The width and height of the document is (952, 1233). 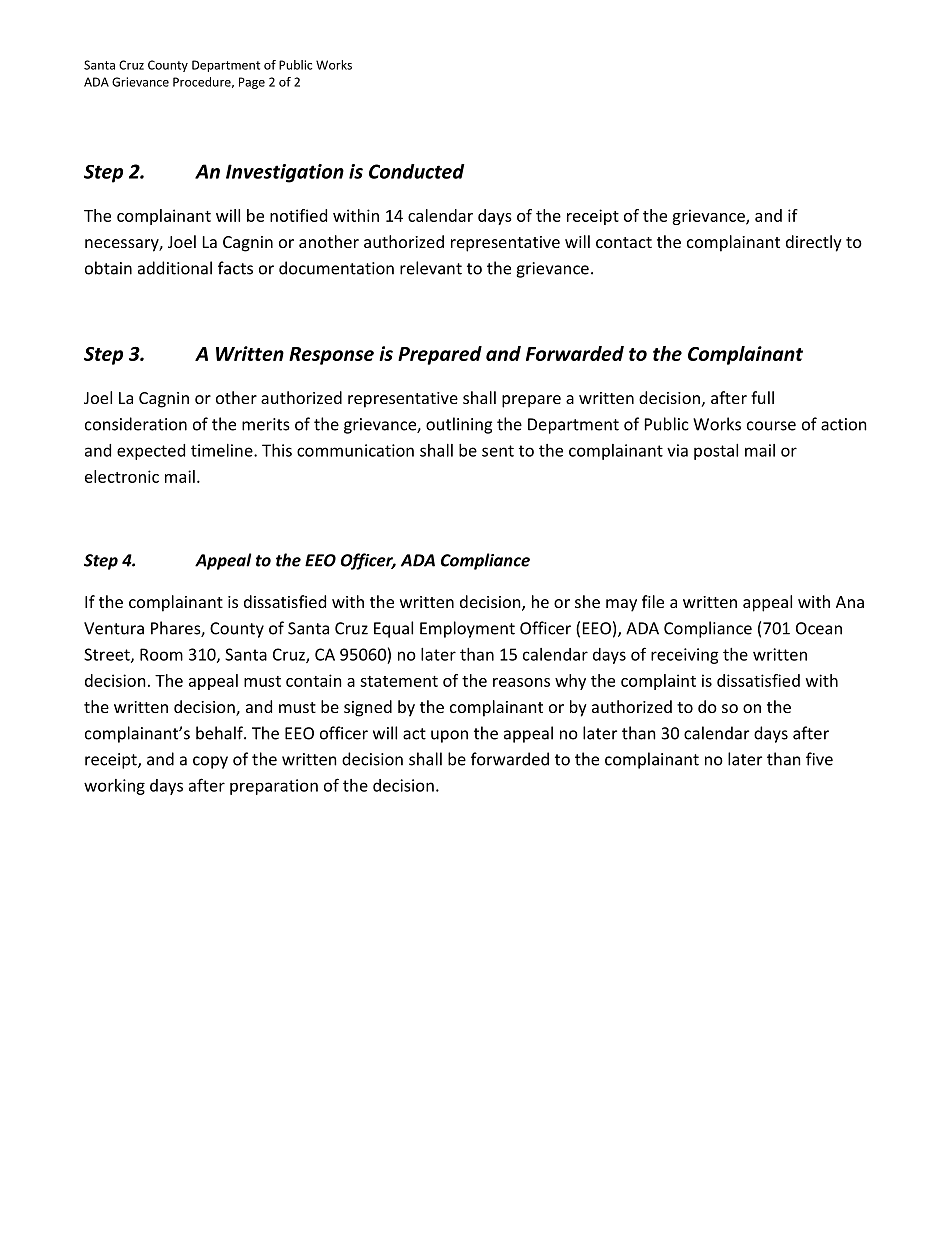 What do you see at coordinates (814, 243) in the document?
I see `directly` at bounding box center [814, 243].
